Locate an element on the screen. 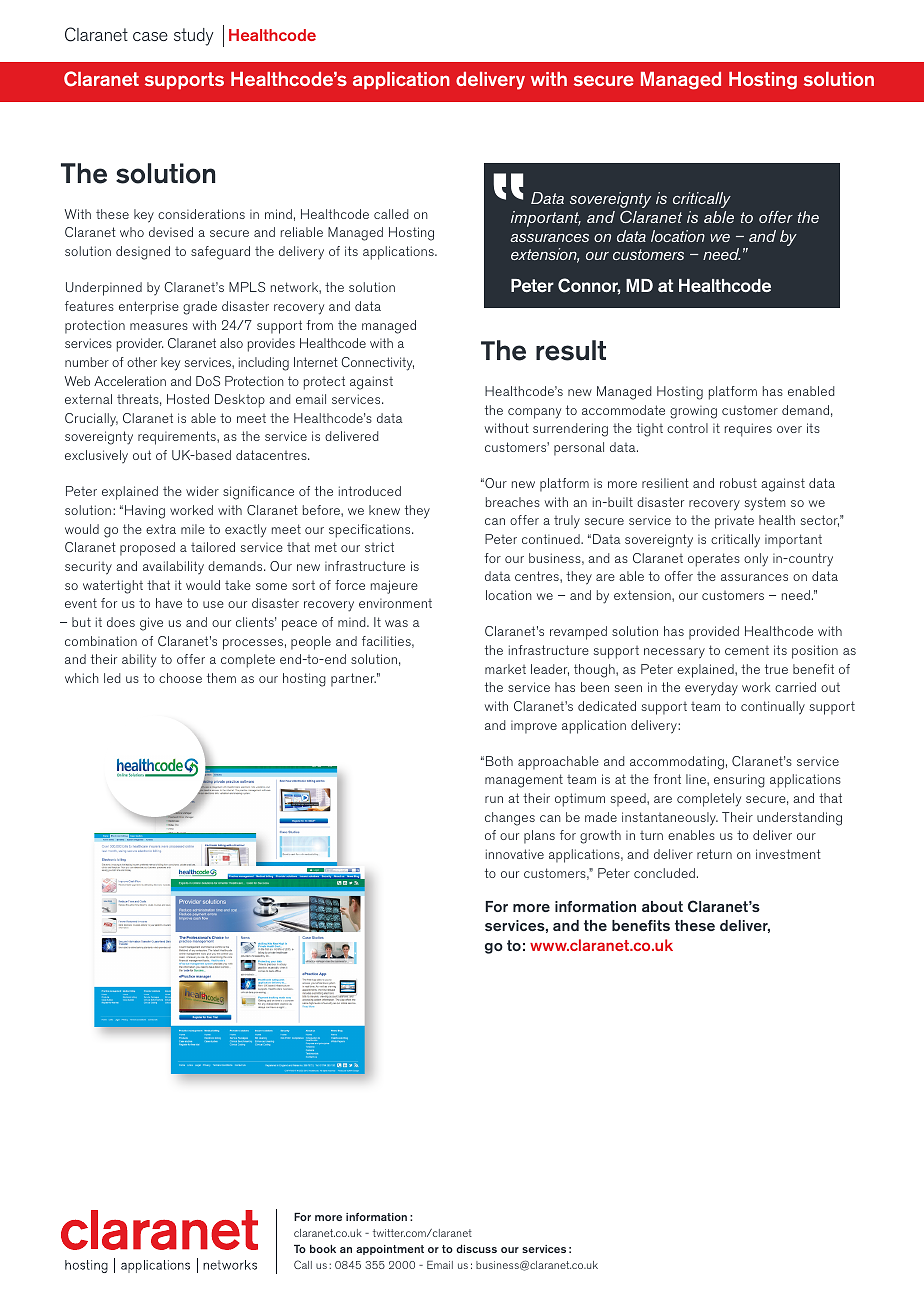 Image resolution: width=924 pixels, height=1308 pixels. cement is located at coordinates (747, 650).
